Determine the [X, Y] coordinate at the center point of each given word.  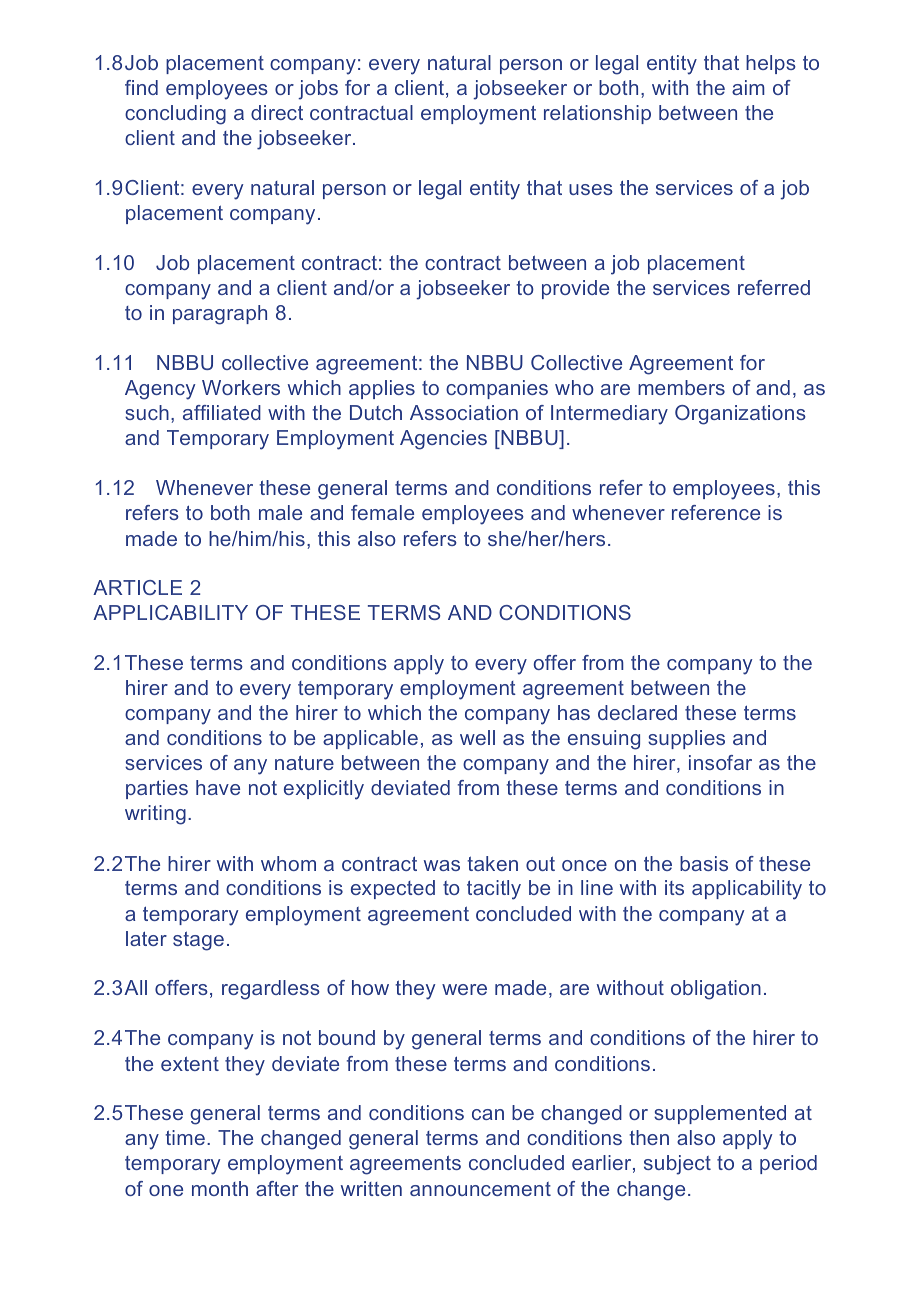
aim [748, 87]
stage [198, 941]
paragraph [220, 315]
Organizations [740, 415]
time [185, 1137]
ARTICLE [137, 587]
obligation [716, 990]
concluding [175, 115]
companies [497, 389]
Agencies [443, 440]
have [218, 787]
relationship [597, 114]
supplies [686, 739]
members [681, 387]
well [477, 737]
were [464, 989]
